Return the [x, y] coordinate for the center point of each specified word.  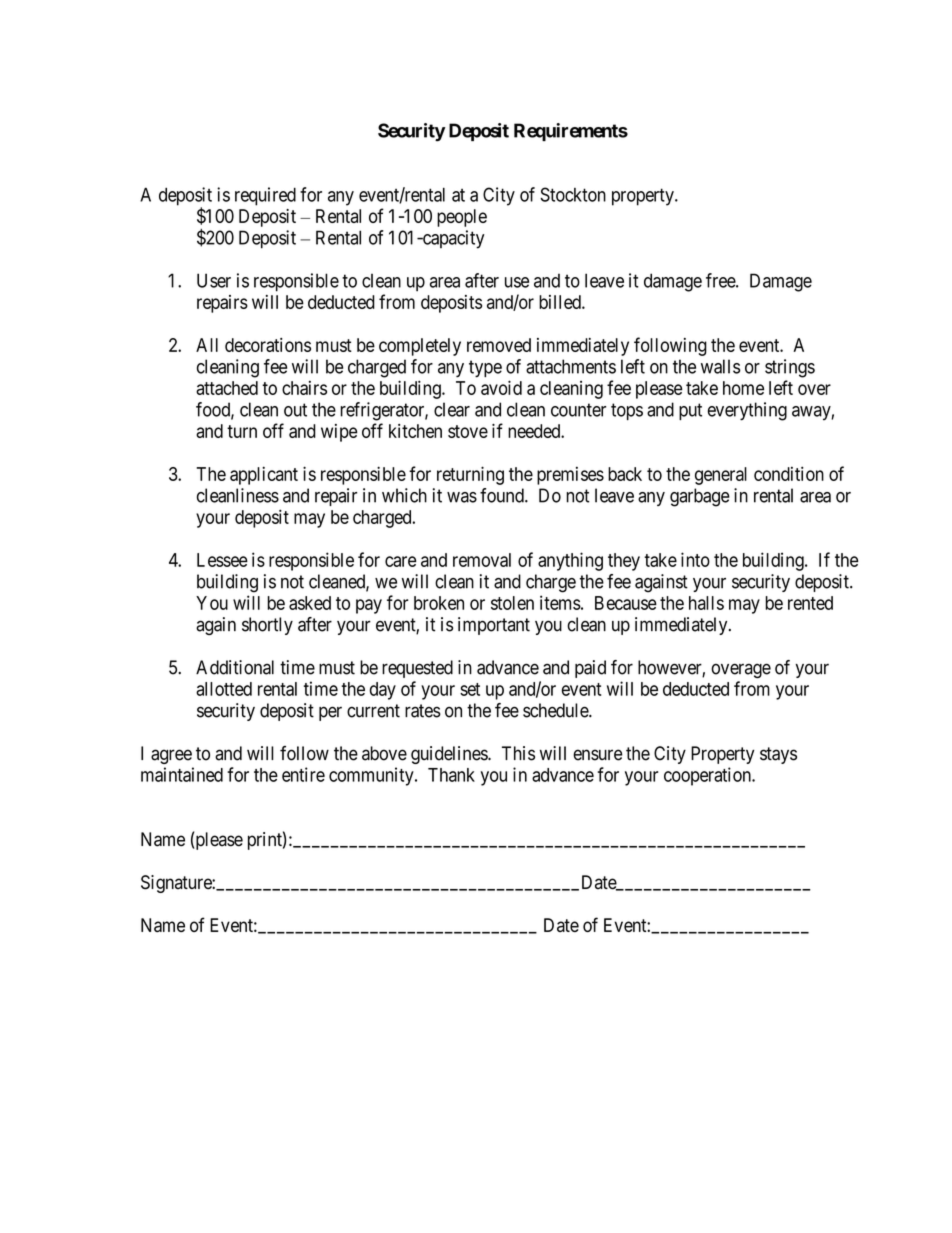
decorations [268, 345]
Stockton [573, 194]
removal [482, 560]
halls [706, 603]
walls [720, 366]
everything [747, 411]
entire [303, 774]
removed [499, 345]
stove [468, 431]
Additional [235, 667]
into [695, 559]
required [265, 196]
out [295, 410]
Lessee [222, 560]
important [494, 626]
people [462, 218]
